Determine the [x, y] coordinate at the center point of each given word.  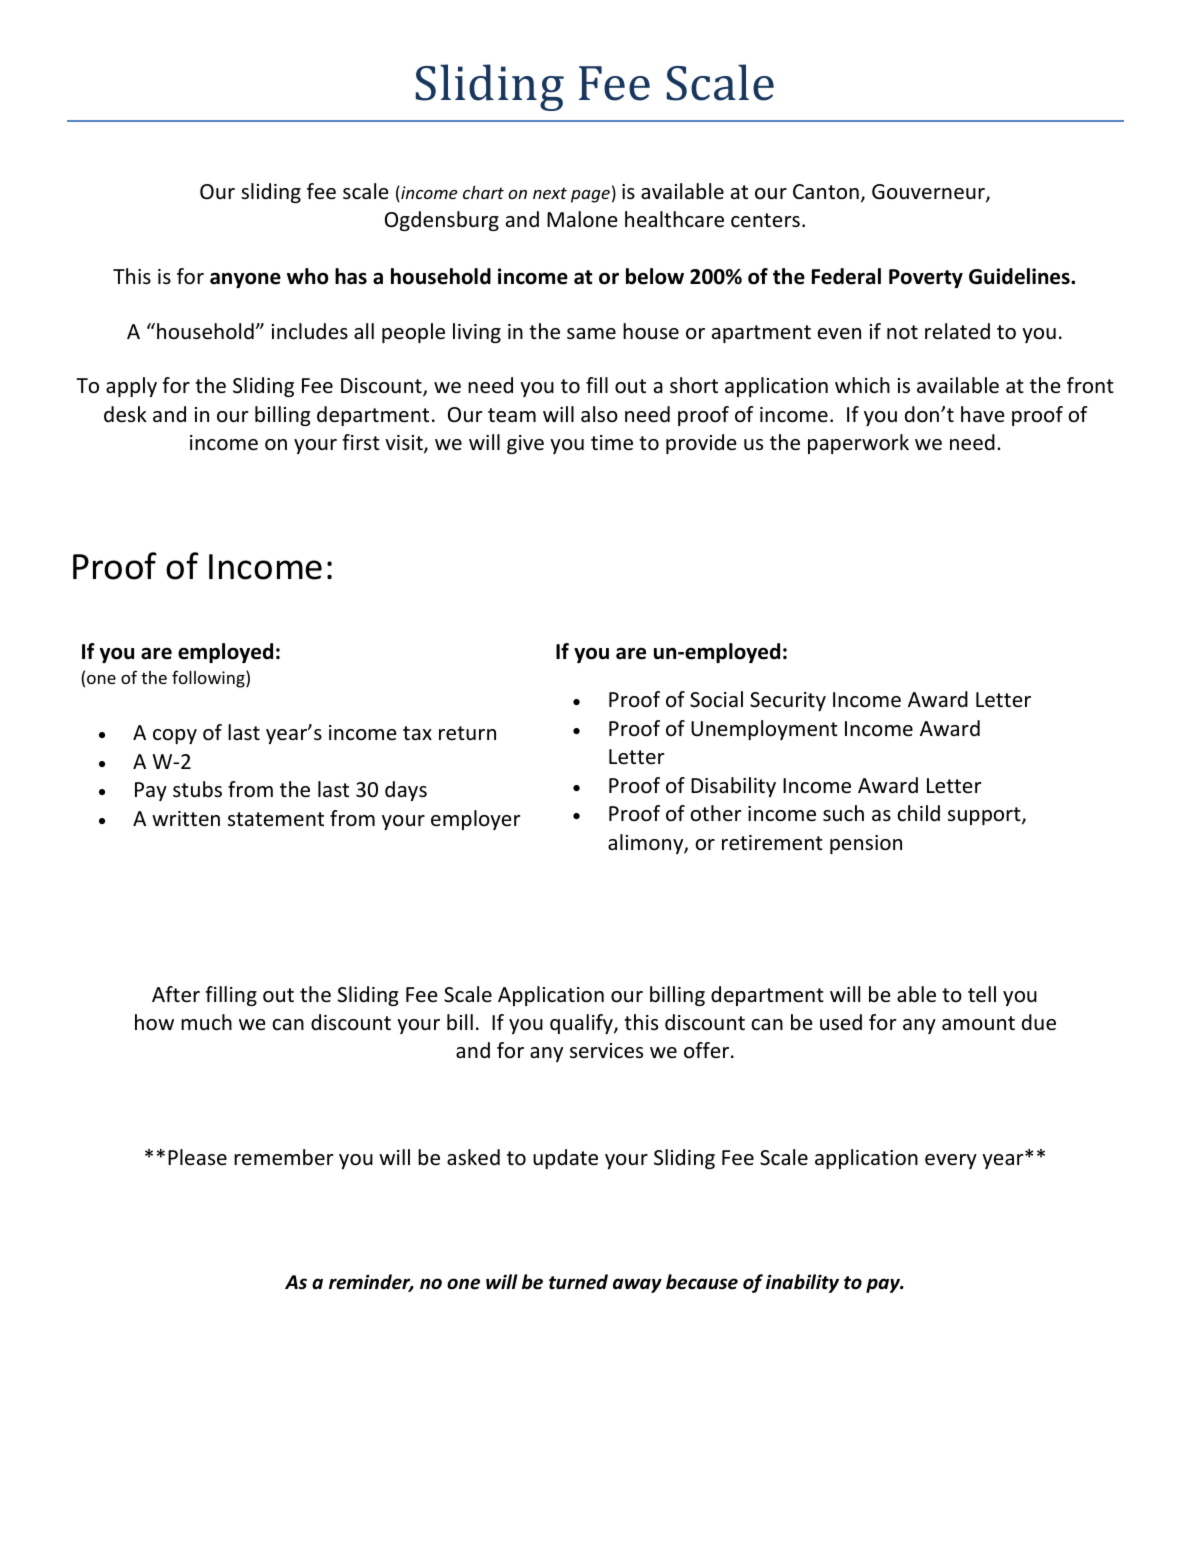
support [985, 816]
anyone [245, 280]
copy [175, 736]
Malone [582, 219]
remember [284, 1157]
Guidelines [1020, 276]
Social [716, 699]
